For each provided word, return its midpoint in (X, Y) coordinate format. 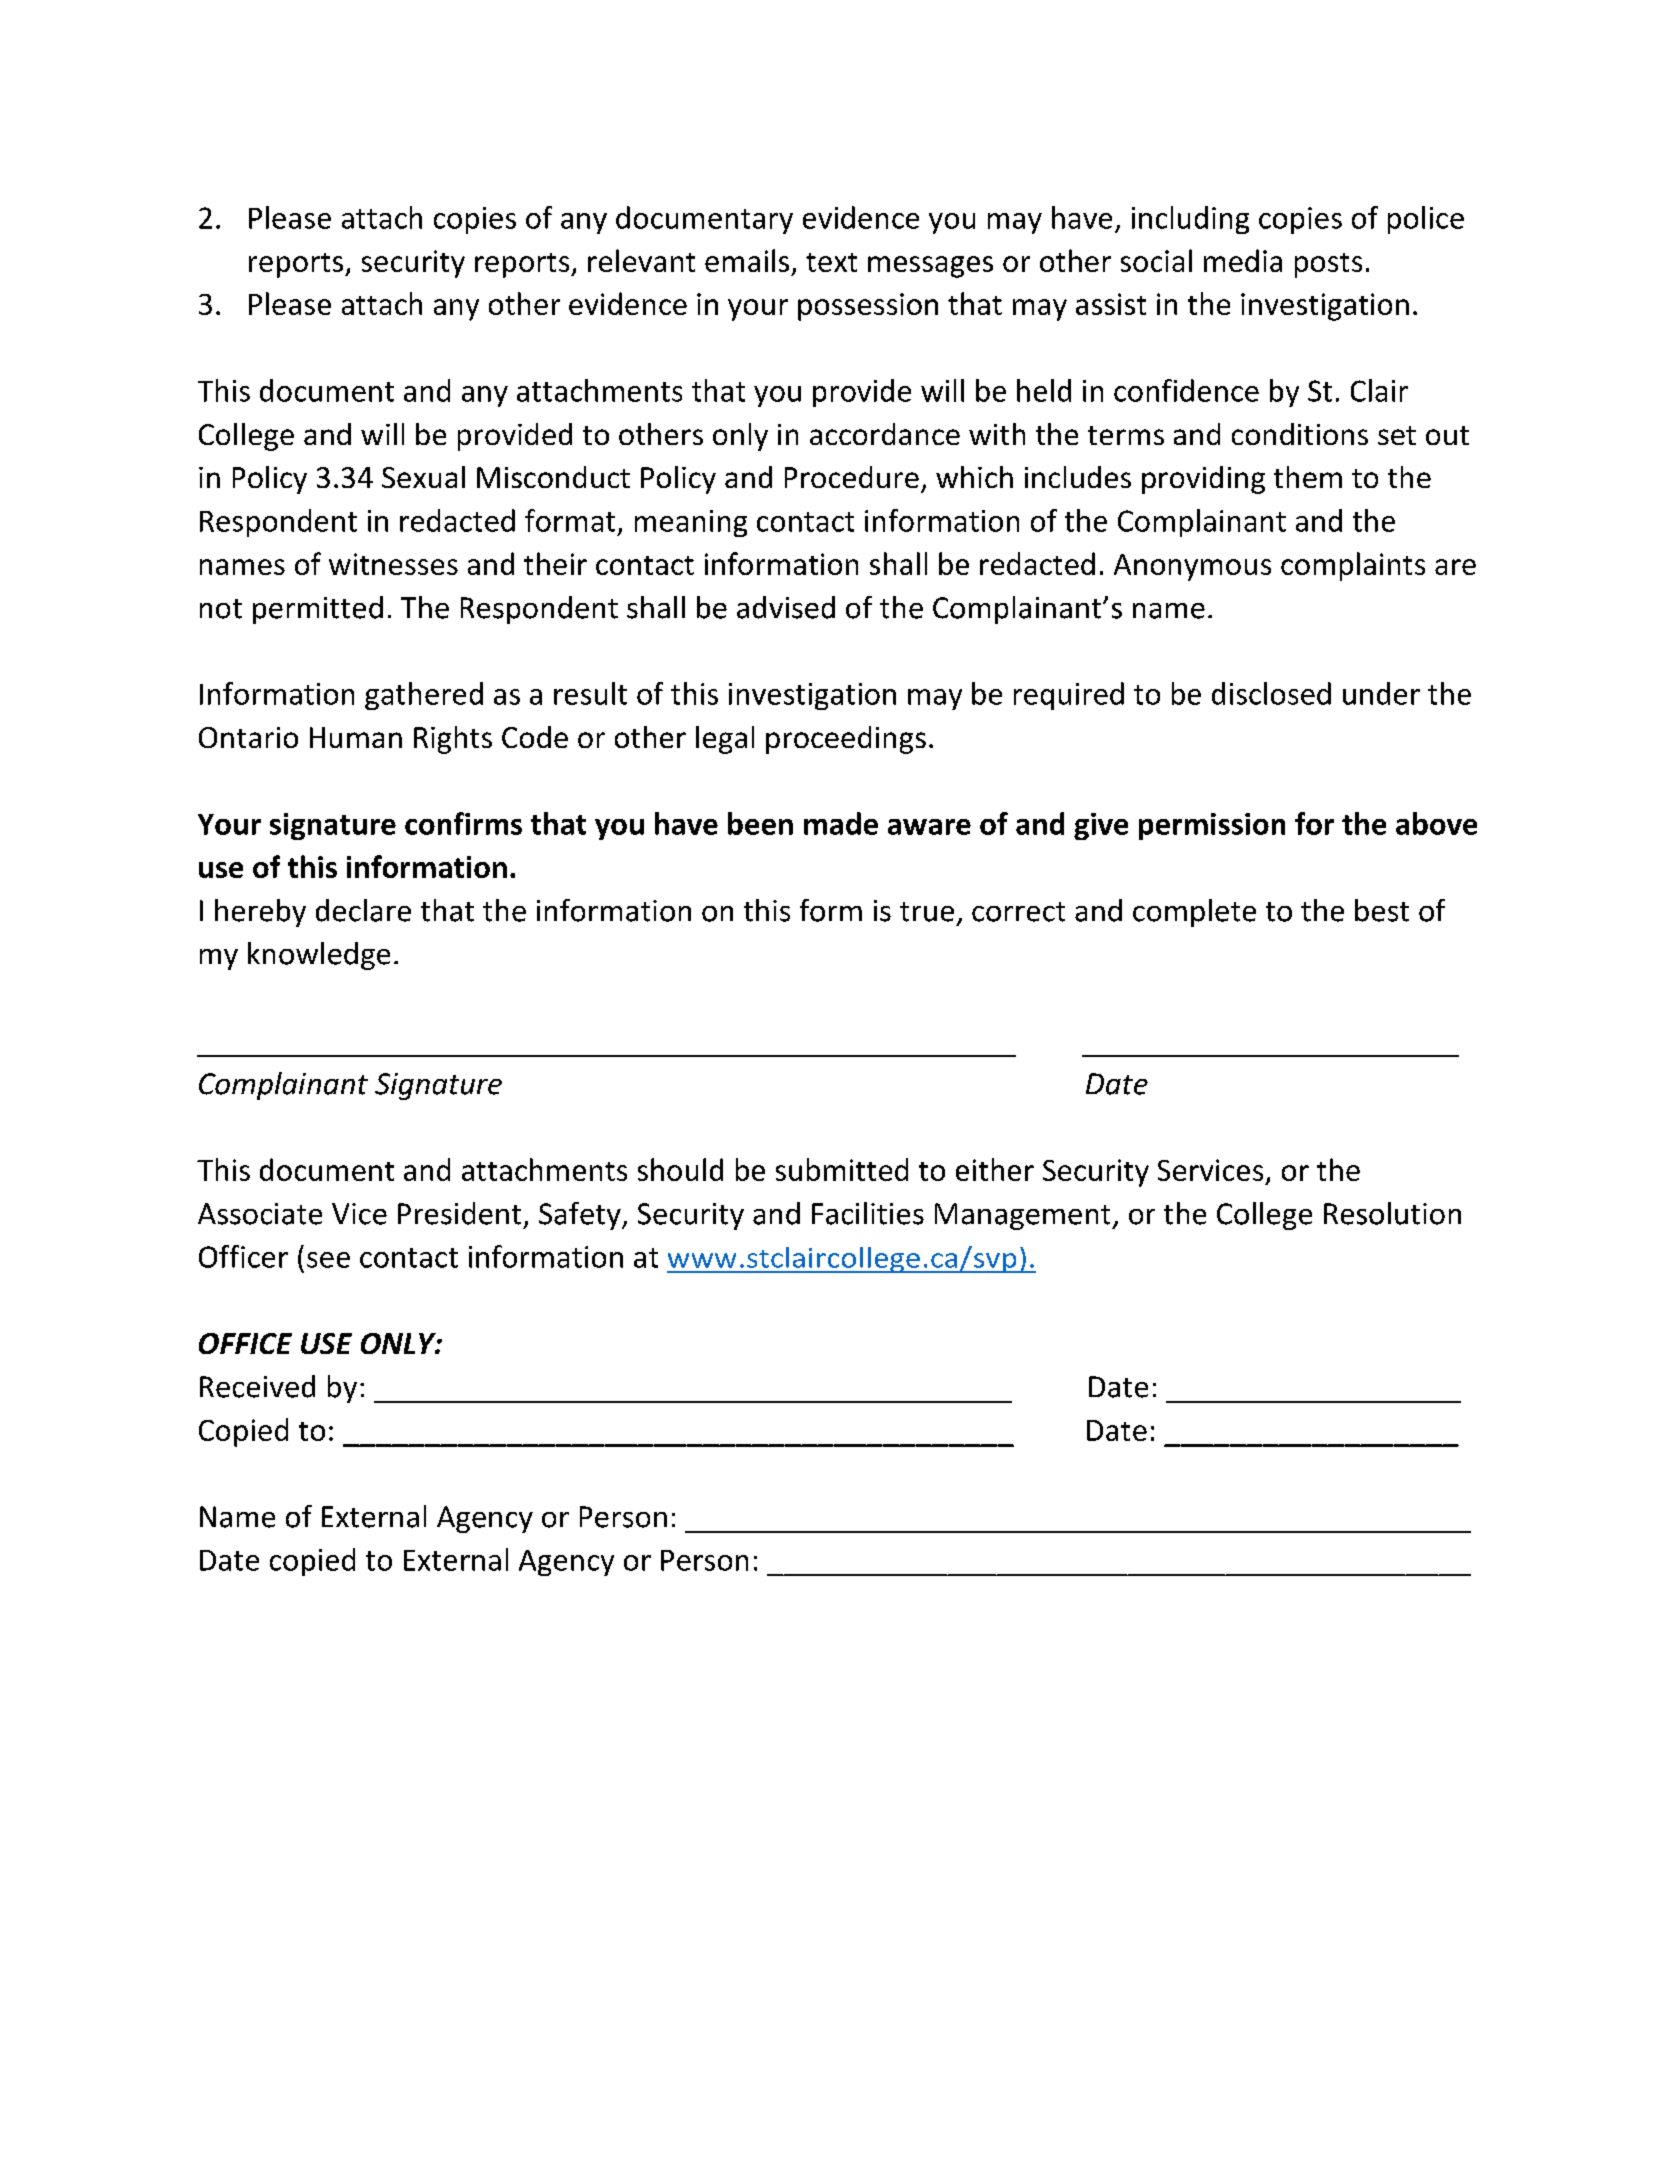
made (841, 823)
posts (1328, 265)
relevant (641, 260)
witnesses (393, 564)
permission (1212, 826)
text (831, 262)
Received (257, 1386)
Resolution (1392, 1213)
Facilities (868, 1213)
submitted (842, 1169)
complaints (1353, 566)
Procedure (852, 477)
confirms (463, 823)
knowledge (319, 956)
